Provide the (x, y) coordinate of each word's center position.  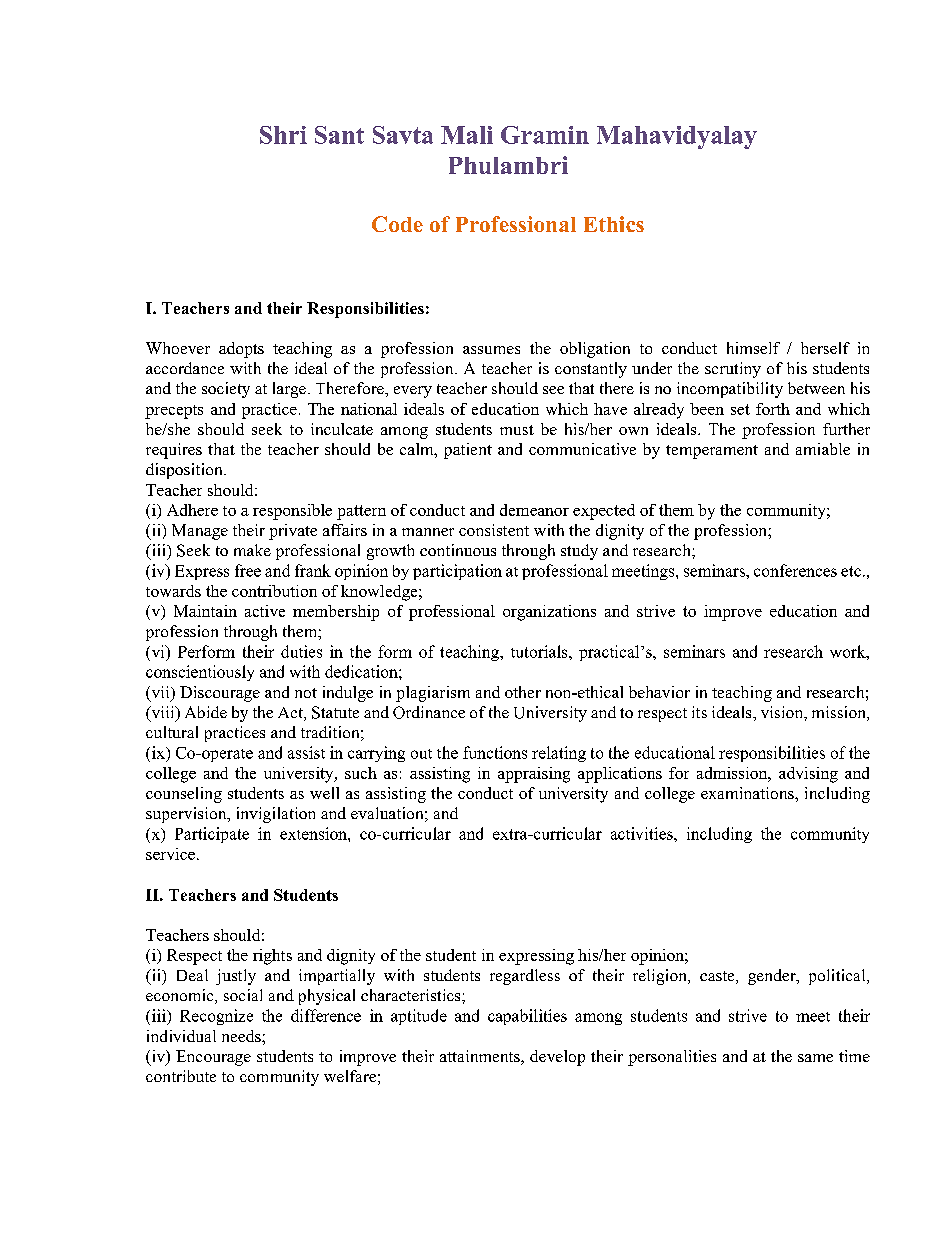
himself (753, 348)
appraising (534, 775)
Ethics (614, 224)
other (523, 692)
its (699, 712)
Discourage (220, 694)
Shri (283, 135)
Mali (467, 135)
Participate (212, 835)
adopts (241, 350)
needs (242, 1036)
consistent (494, 530)
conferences (795, 570)
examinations (748, 793)
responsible (292, 512)
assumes (491, 350)
